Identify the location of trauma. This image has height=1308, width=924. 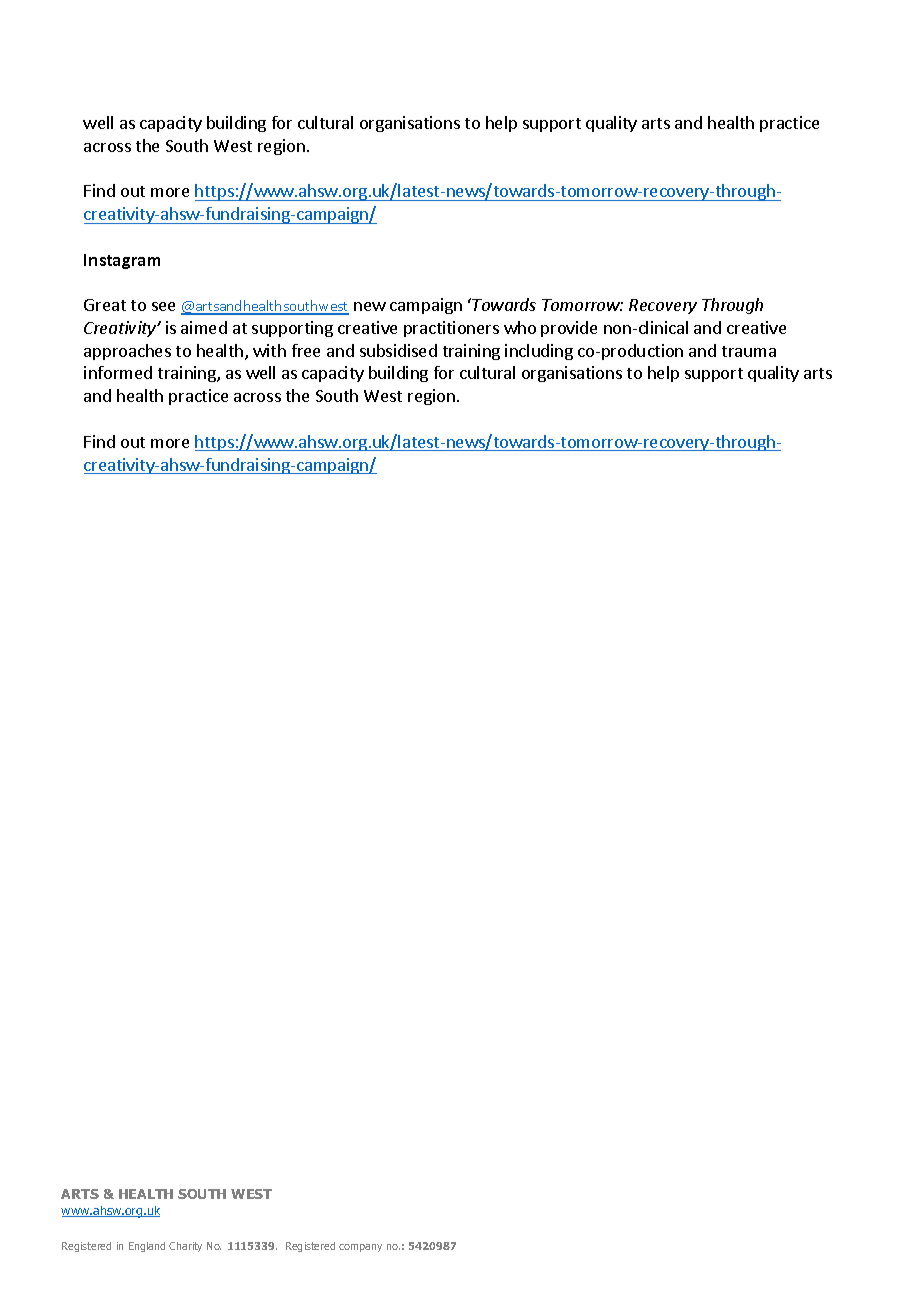
(749, 351).
